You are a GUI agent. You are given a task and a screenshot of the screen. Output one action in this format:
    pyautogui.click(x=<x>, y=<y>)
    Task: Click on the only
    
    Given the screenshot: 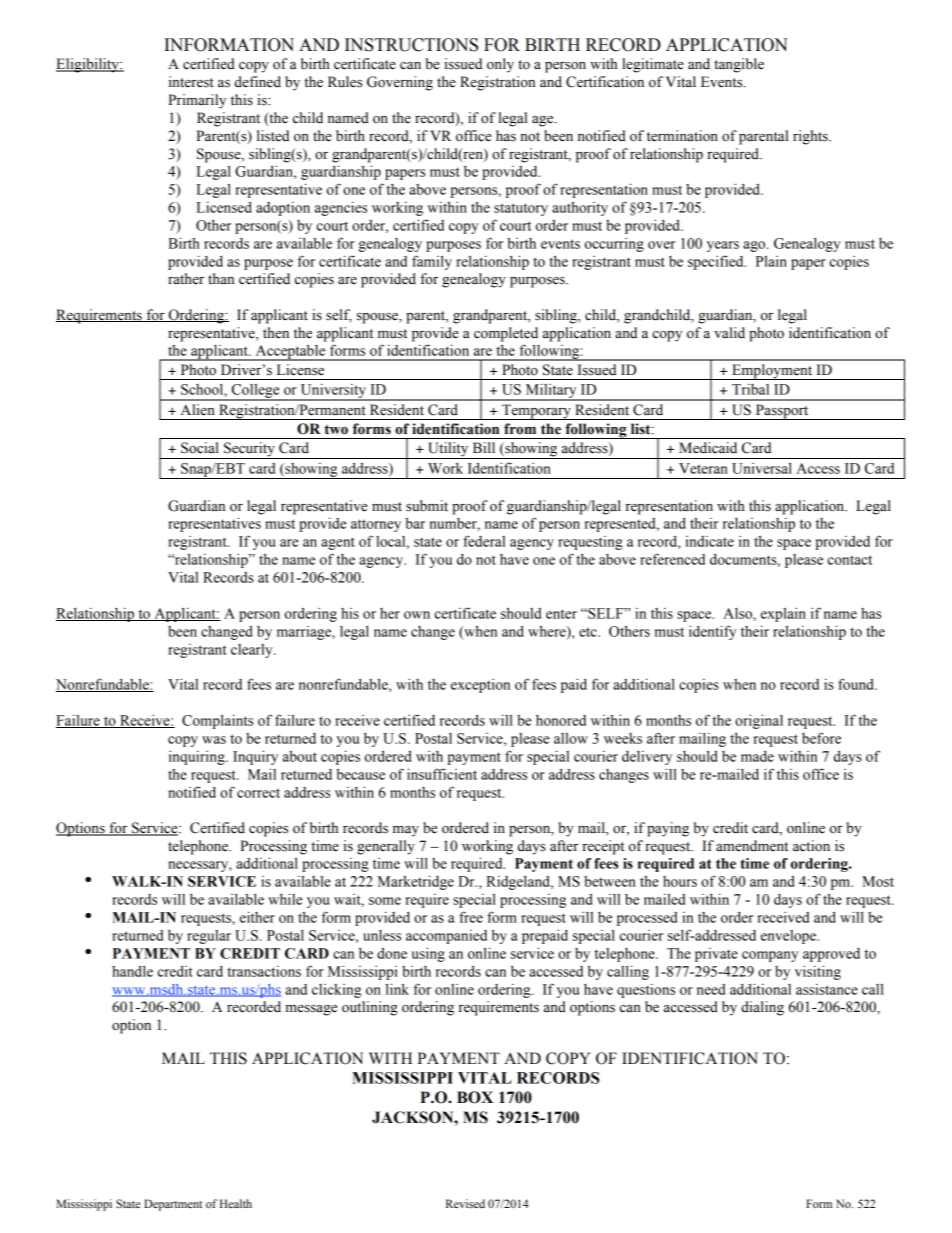 What is the action you would take?
    pyautogui.click(x=500, y=65)
